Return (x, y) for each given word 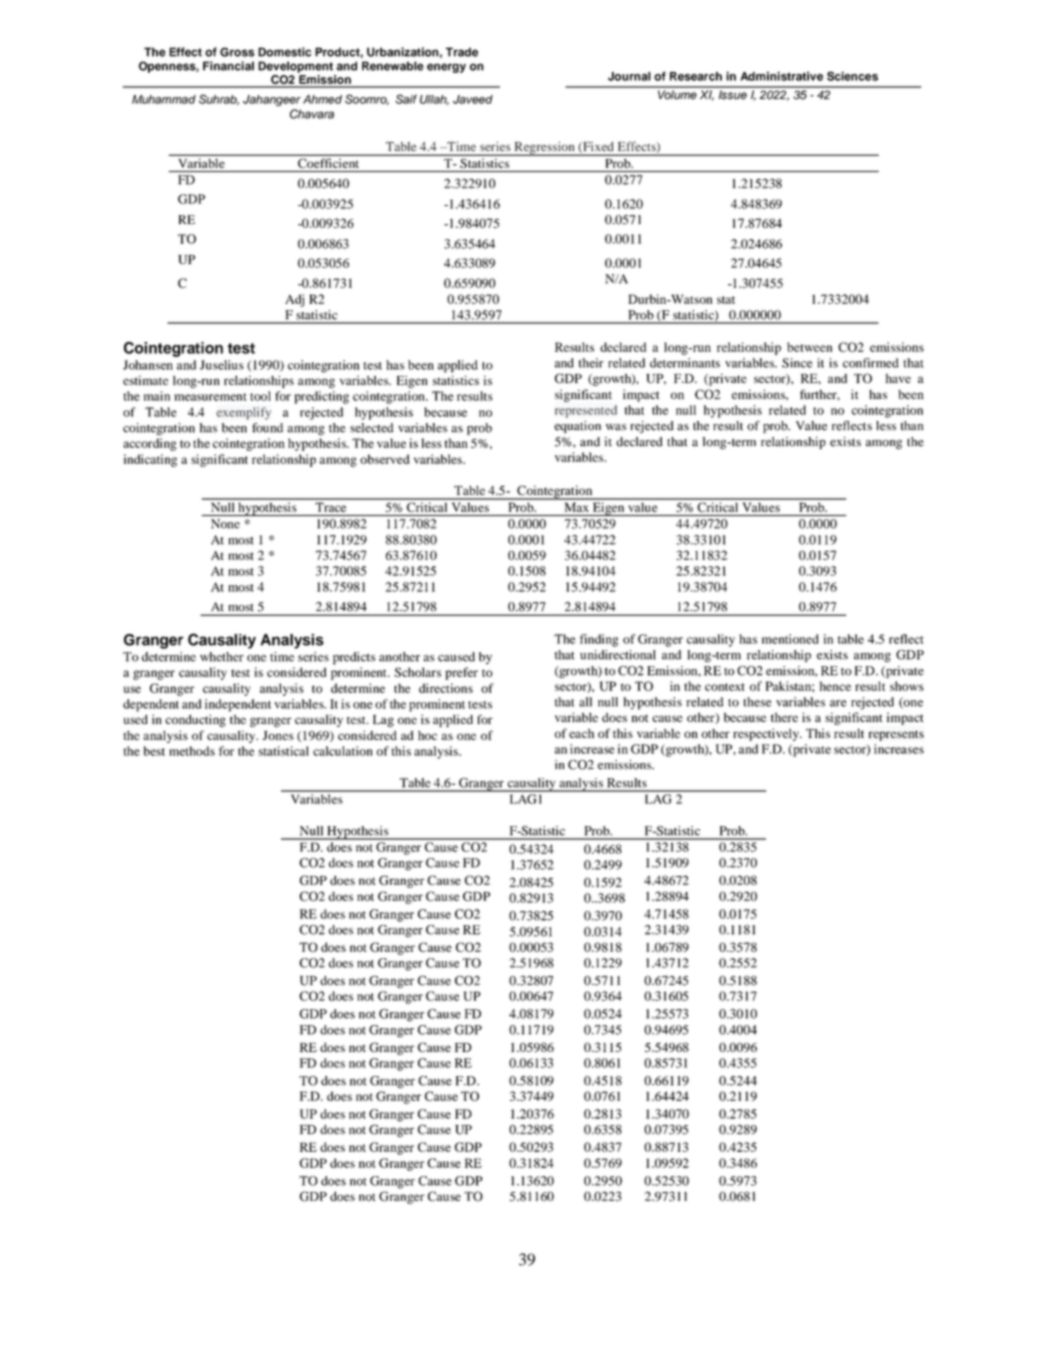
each (581, 733)
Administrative (781, 76)
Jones (278, 735)
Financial (228, 66)
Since (797, 363)
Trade (462, 52)
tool (260, 396)
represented (586, 411)
